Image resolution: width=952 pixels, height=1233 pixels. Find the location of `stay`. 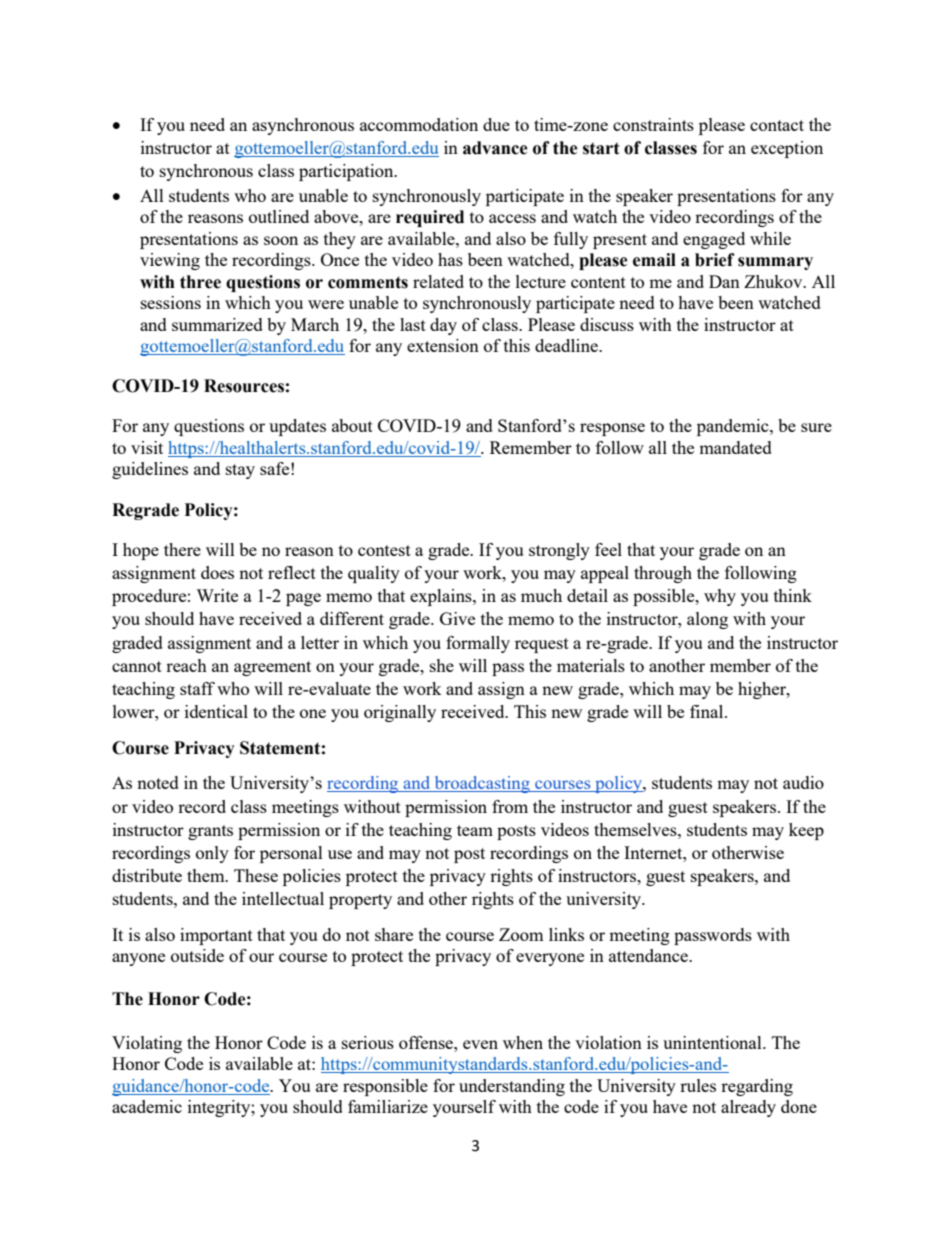

stay is located at coordinates (240, 471).
